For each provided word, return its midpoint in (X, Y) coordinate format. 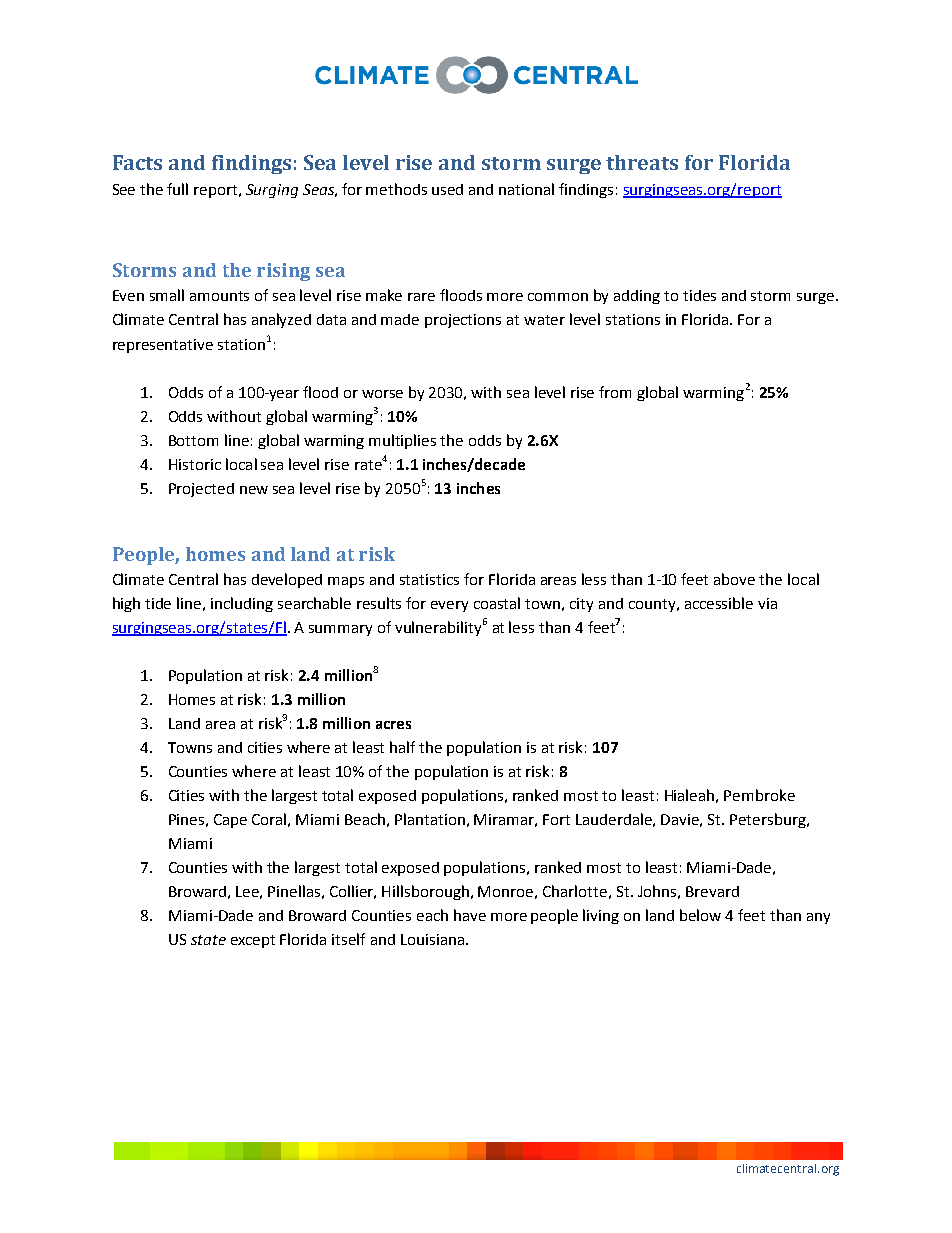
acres (393, 725)
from (615, 392)
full (177, 189)
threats (642, 162)
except (253, 941)
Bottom (193, 440)
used (447, 189)
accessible (719, 603)
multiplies (402, 441)
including (242, 604)
